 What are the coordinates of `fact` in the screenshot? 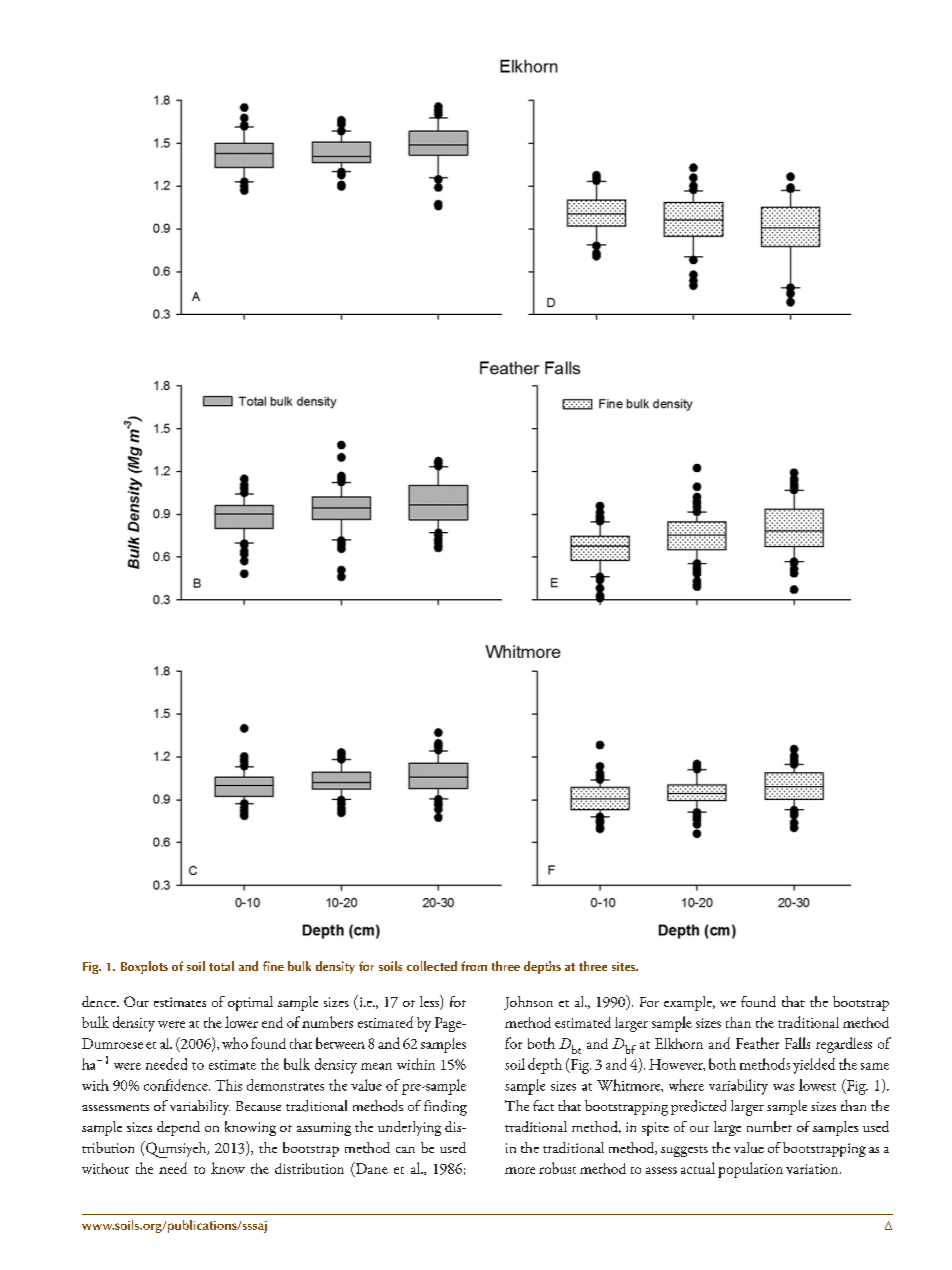 It's located at (543, 1105).
